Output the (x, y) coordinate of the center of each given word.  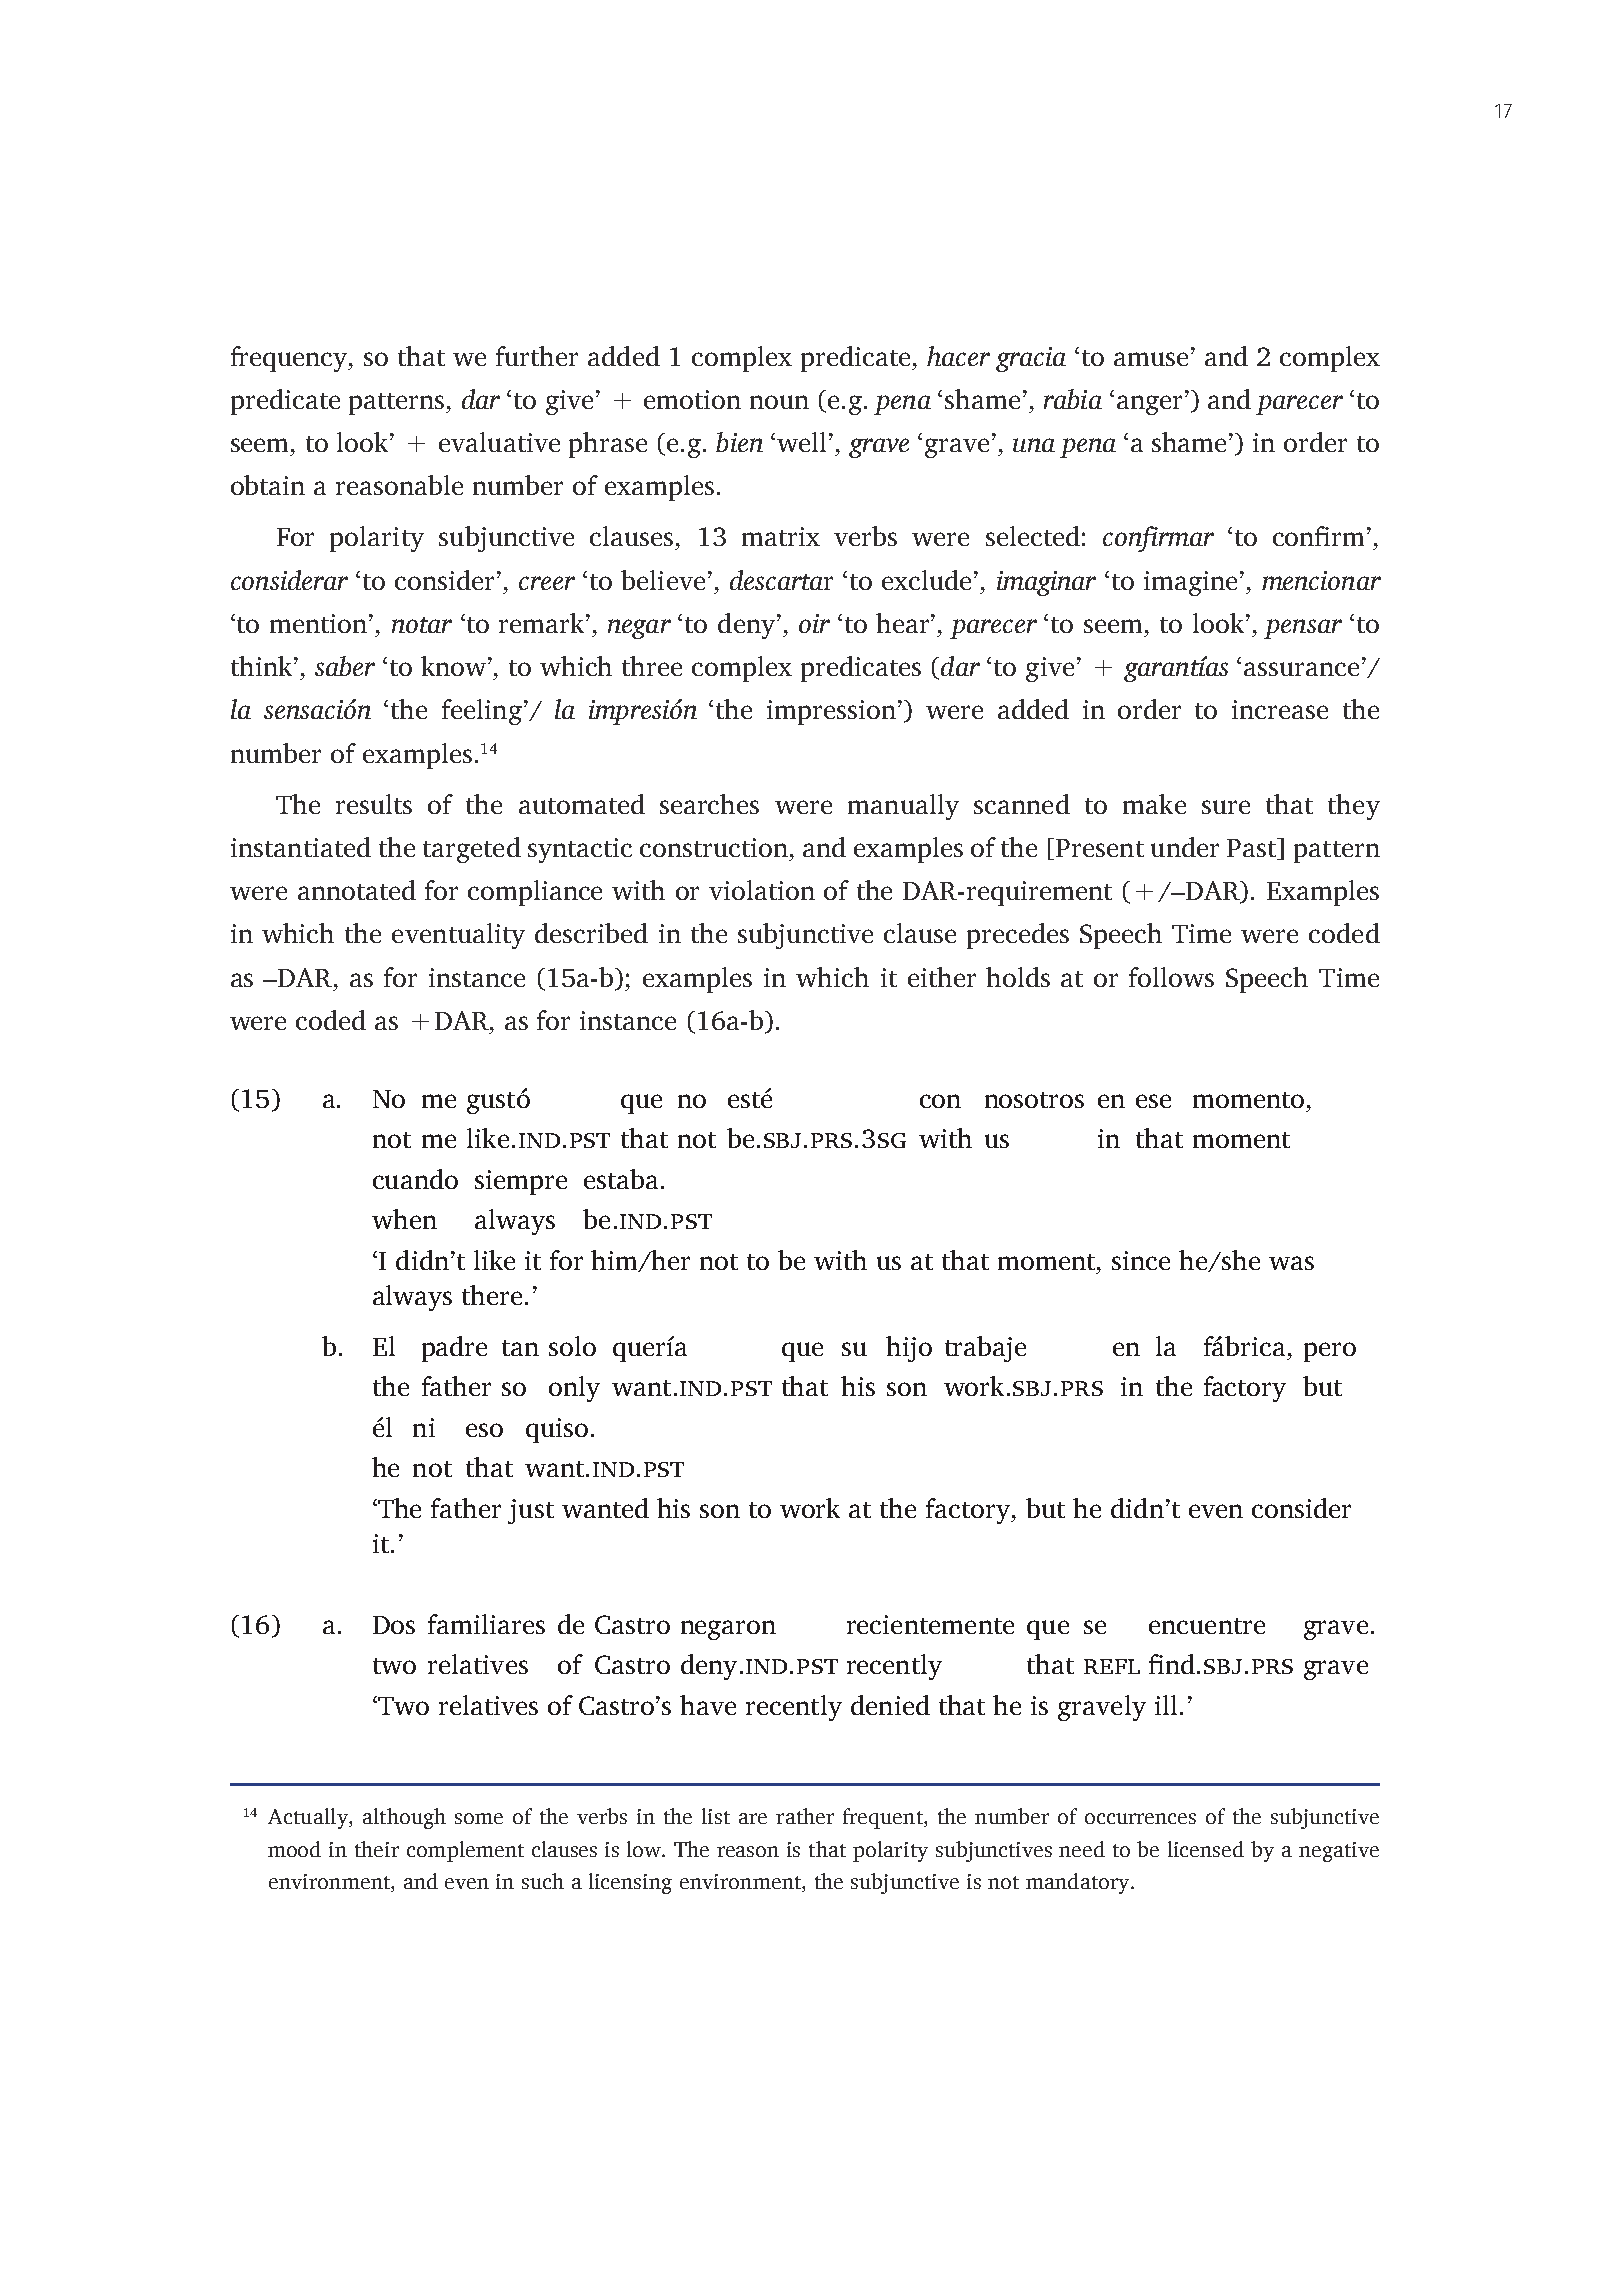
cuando (415, 1179)
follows (1171, 977)
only (574, 1389)
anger (1149, 405)
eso (484, 1430)
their (377, 1849)
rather (805, 1816)
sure (1226, 807)
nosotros (1034, 1100)
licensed (1206, 1849)
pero (1330, 1352)
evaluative (499, 442)
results (374, 804)
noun (779, 402)
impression (831, 712)
